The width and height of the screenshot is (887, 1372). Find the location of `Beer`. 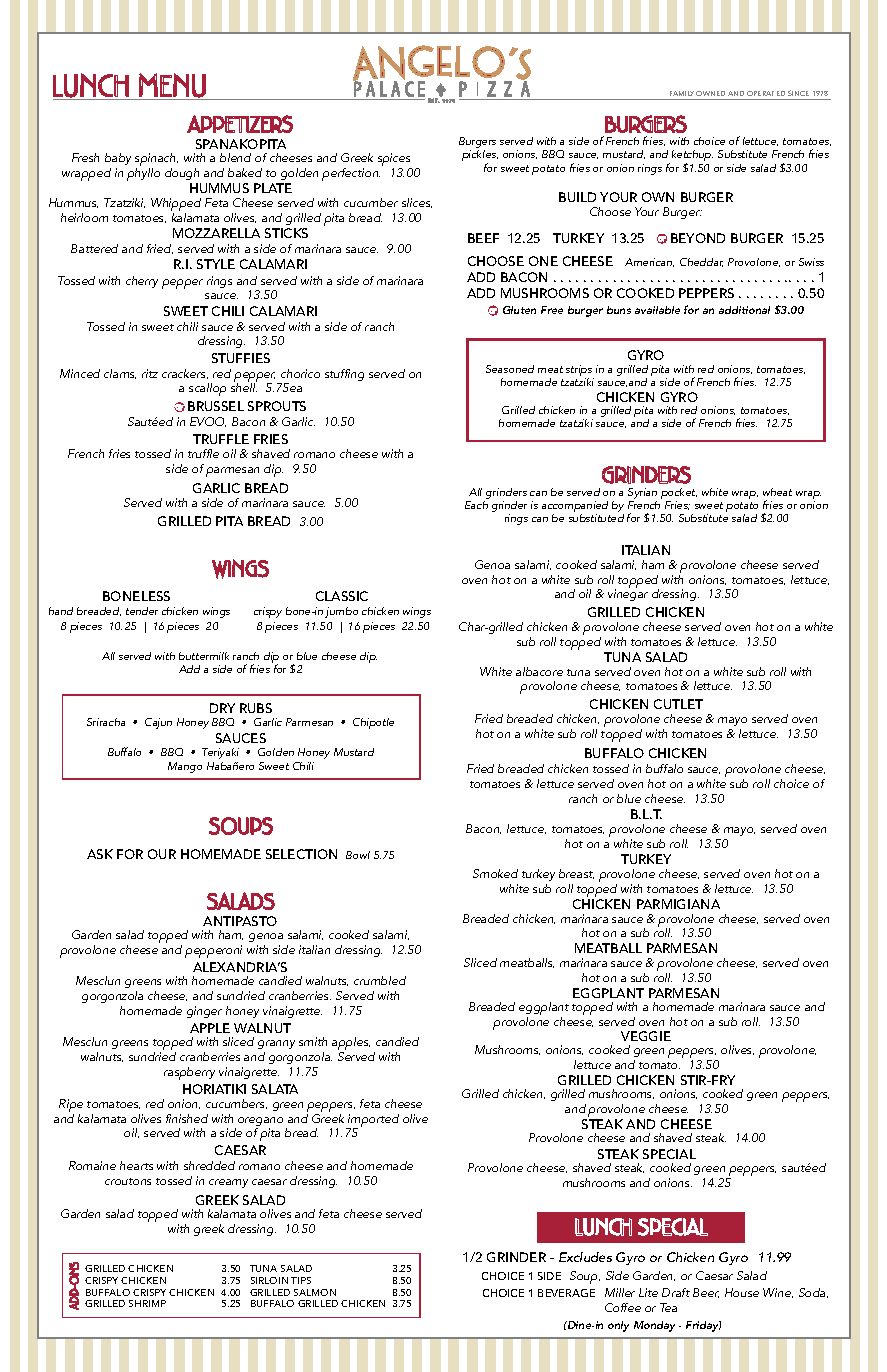

Beer is located at coordinates (706, 1293).
